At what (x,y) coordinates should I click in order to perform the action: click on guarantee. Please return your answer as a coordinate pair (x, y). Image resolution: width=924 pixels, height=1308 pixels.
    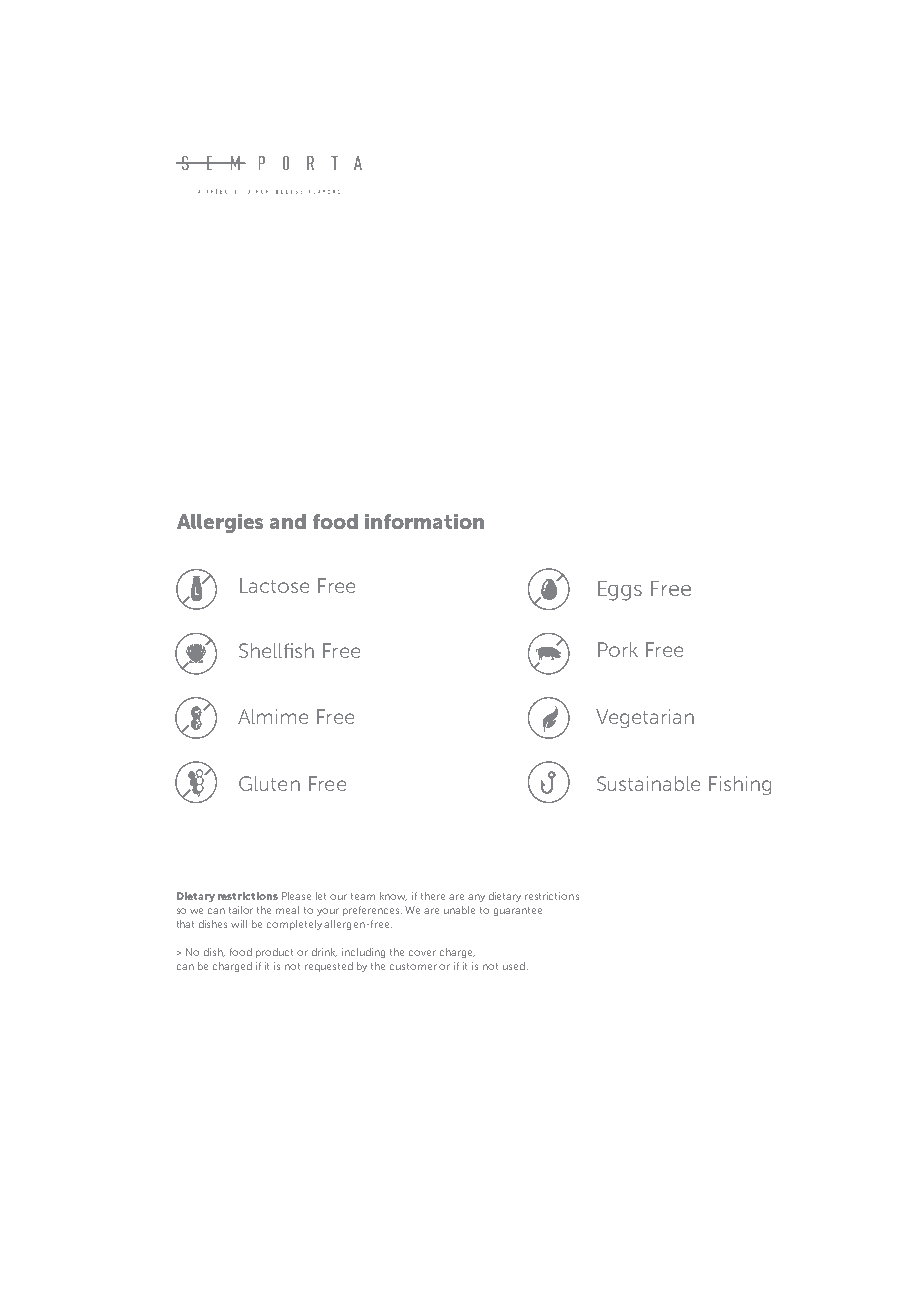
    Looking at the image, I should click on (518, 911).
